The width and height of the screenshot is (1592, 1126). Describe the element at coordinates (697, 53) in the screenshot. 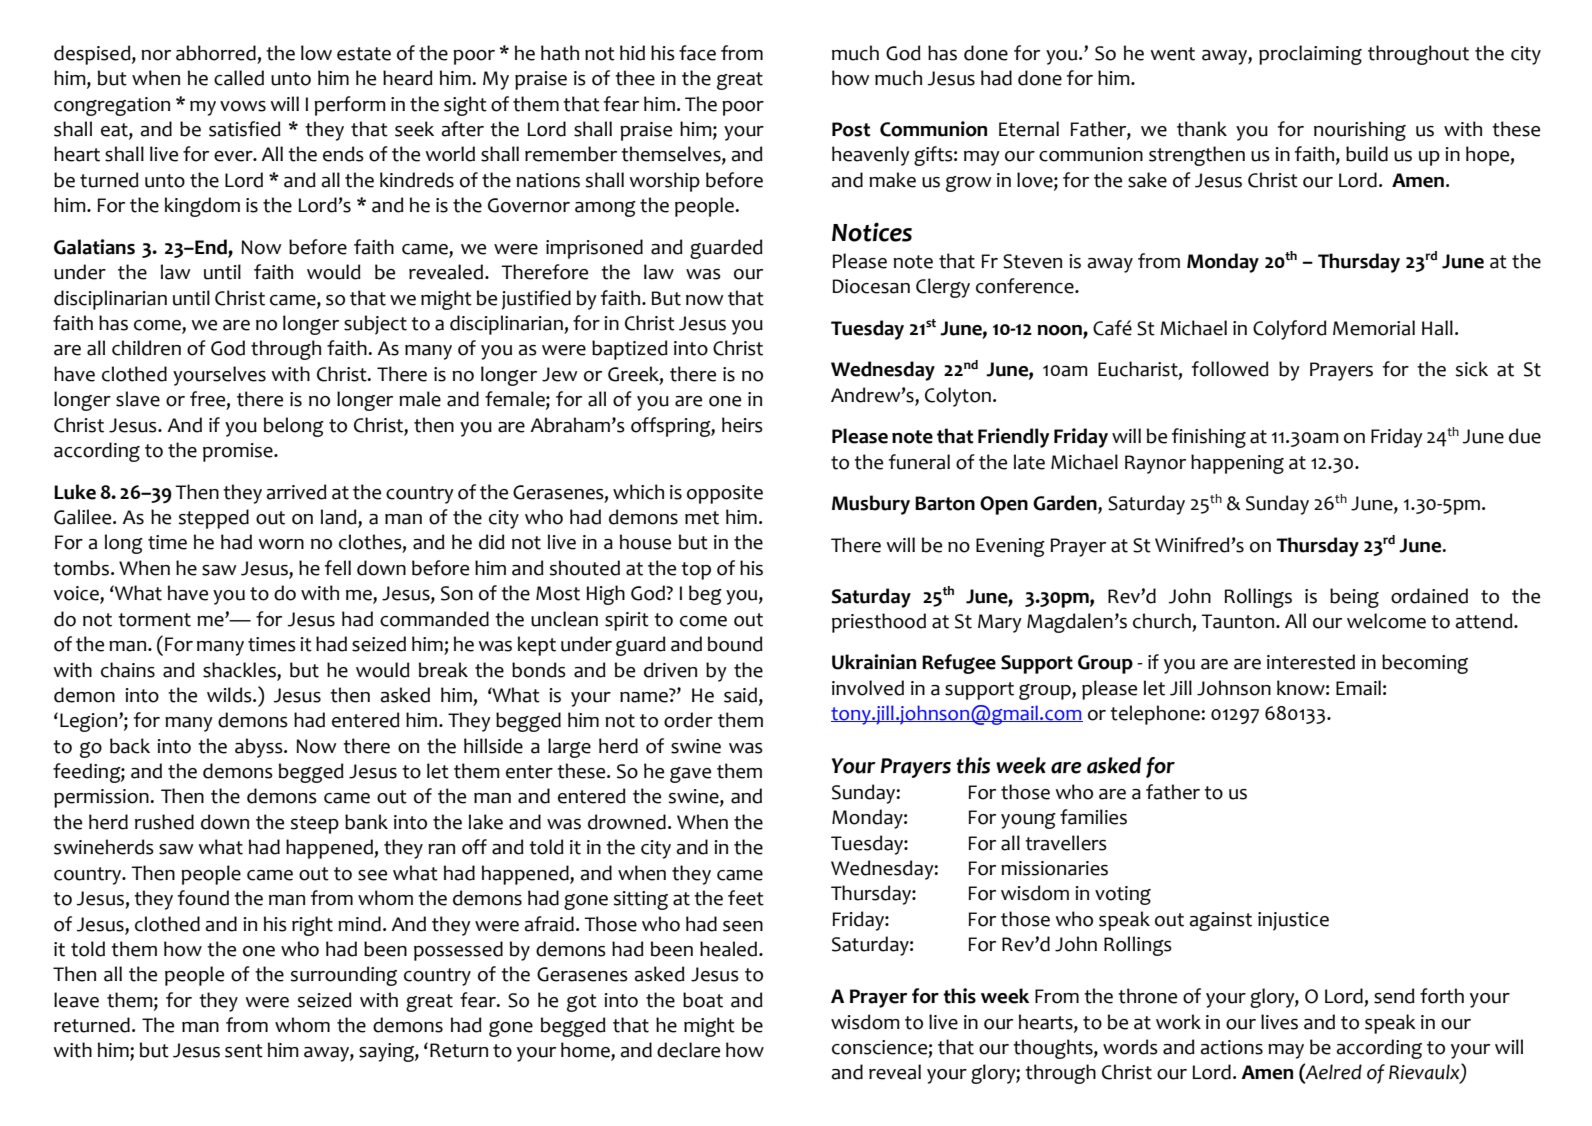

I see `face` at that location.
